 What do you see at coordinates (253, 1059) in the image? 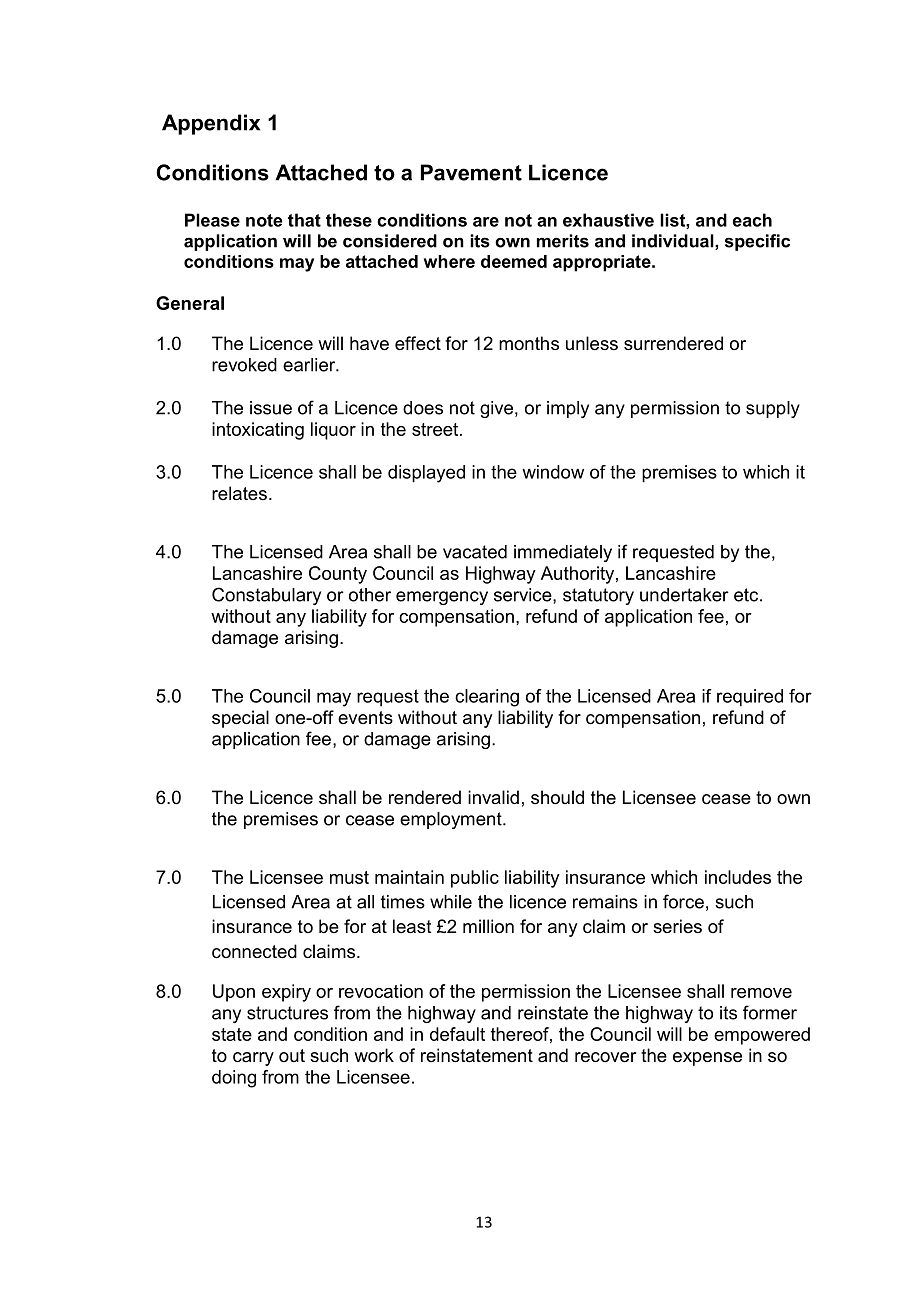
I see `carry` at bounding box center [253, 1059].
